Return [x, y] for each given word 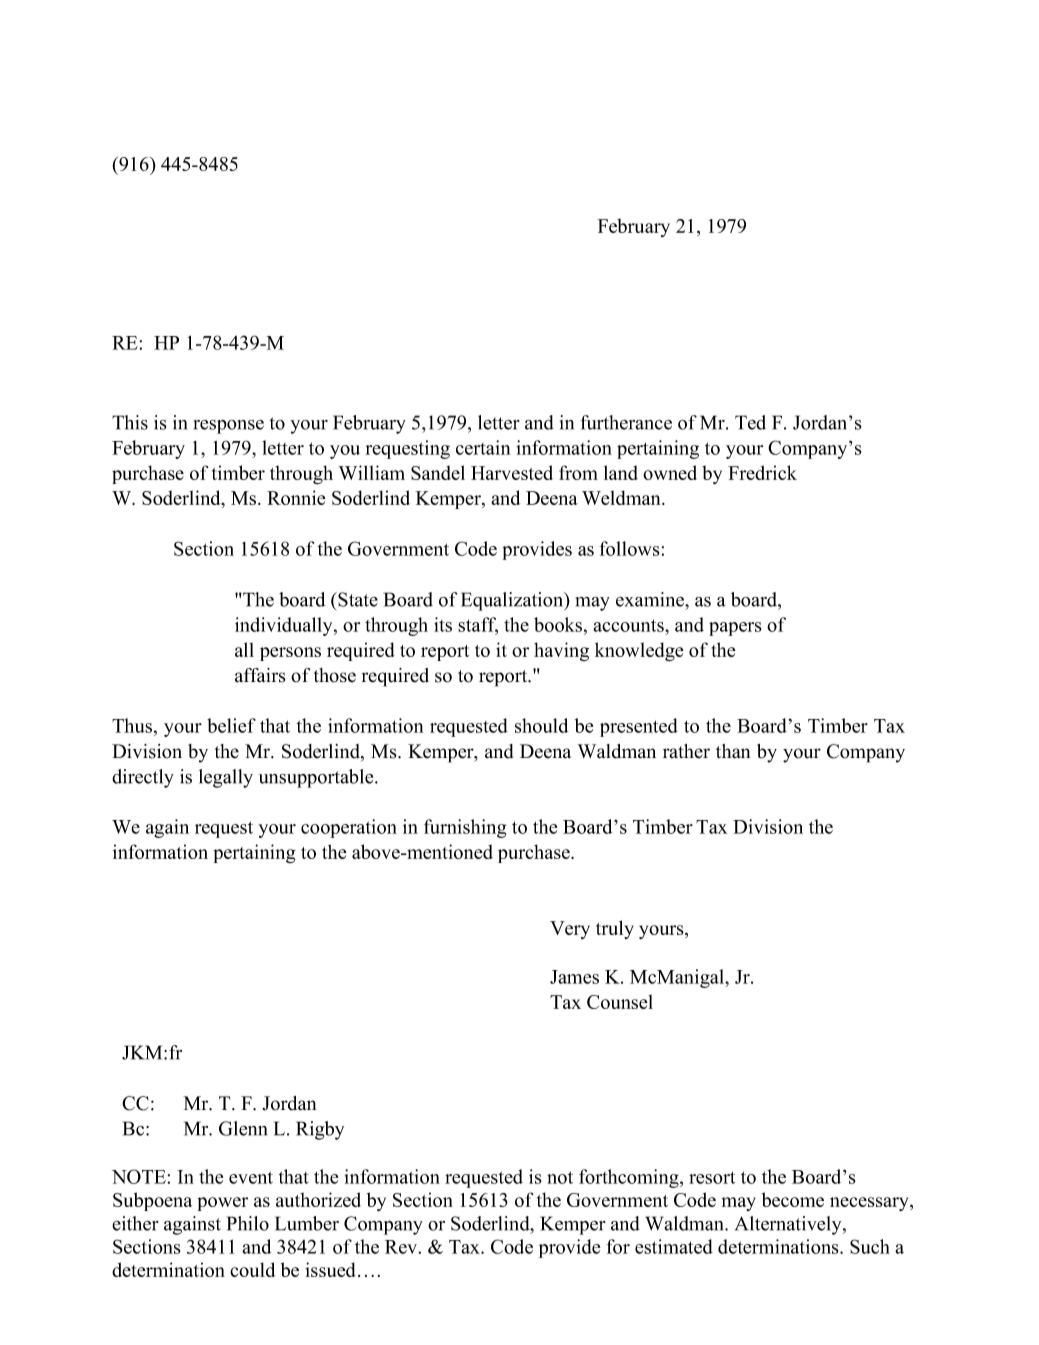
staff [478, 625]
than [733, 751]
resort [712, 1177]
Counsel [620, 1001]
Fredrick [762, 472]
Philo [248, 1223]
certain [483, 447]
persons [290, 654]
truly [615, 929]
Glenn [243, 1128]
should [541, 725]
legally [226, 778]
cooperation [349, 828]
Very [570, 930]
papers [735, 629]
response [229, 427]
